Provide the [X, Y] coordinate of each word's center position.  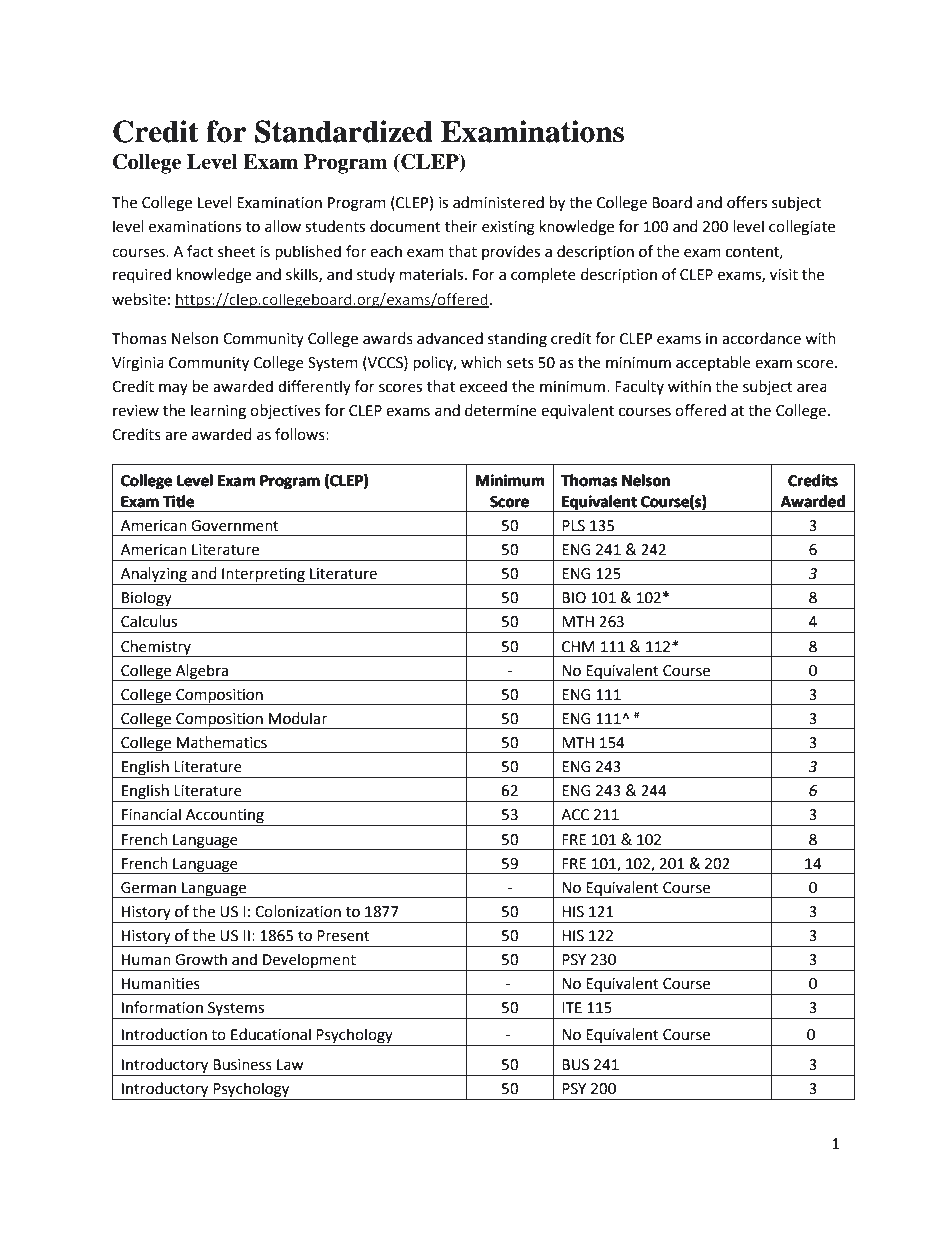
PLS [573, 526]
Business [242, 1065]
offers [747, 202]
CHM [578, 647]
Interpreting [263, 576]
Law [290, 1065]
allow [283, 226]
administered [498, 202]
